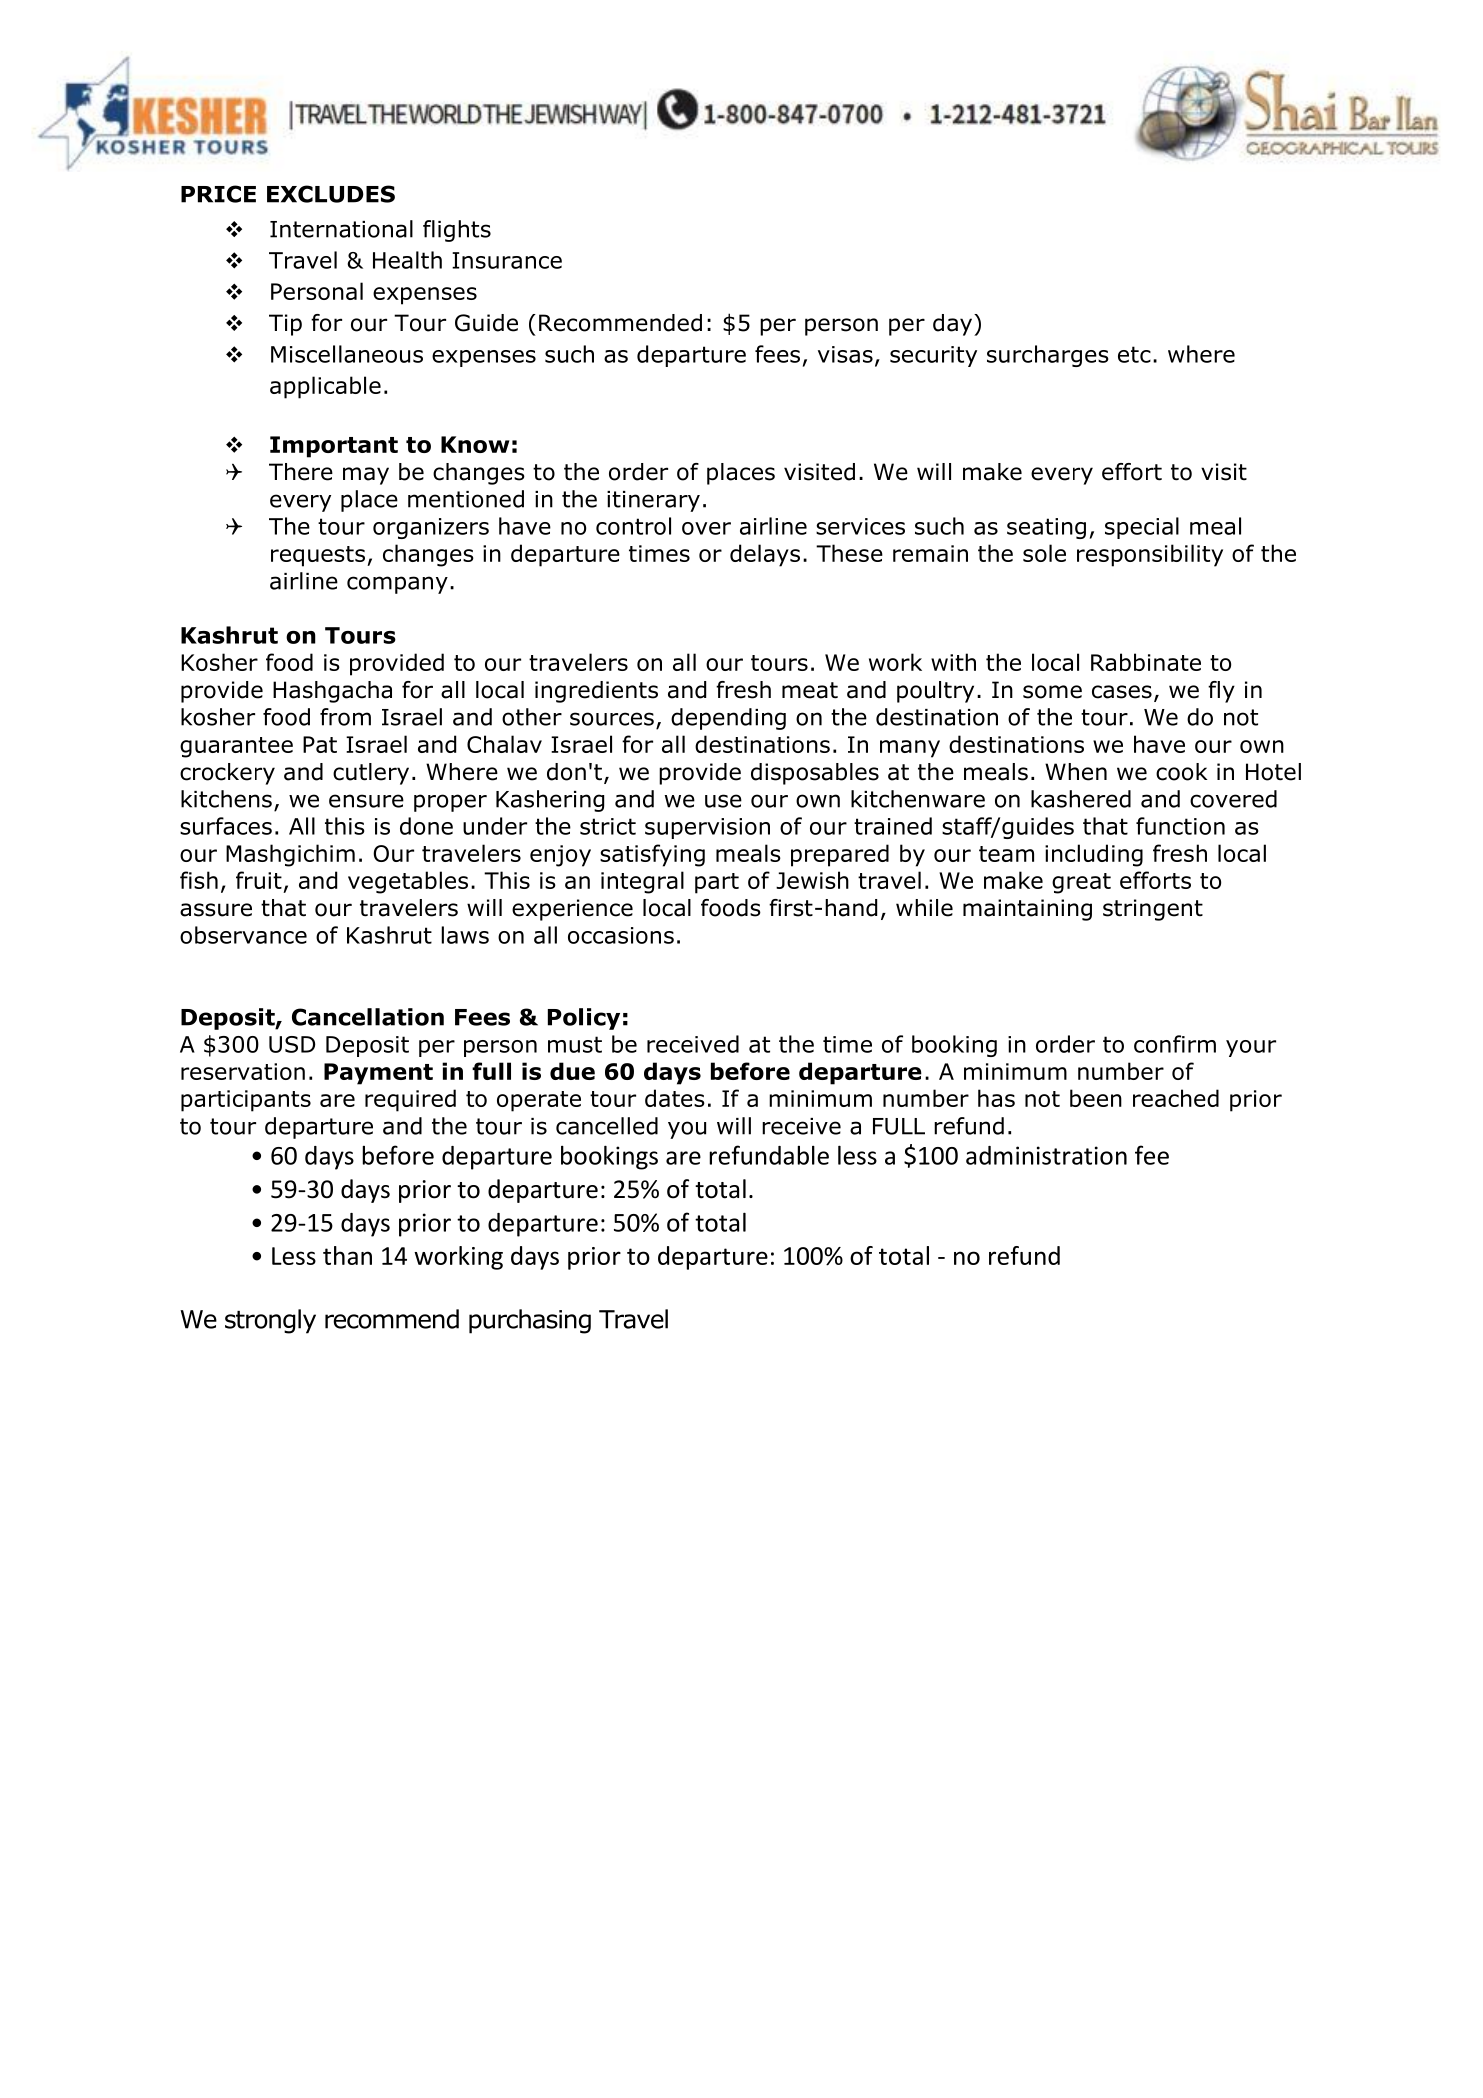 The height and width of the image is (2098, 1483). What do you see at coordinates (243, 935) in the image?
I see `observance` at bounding box center [243, 935].
